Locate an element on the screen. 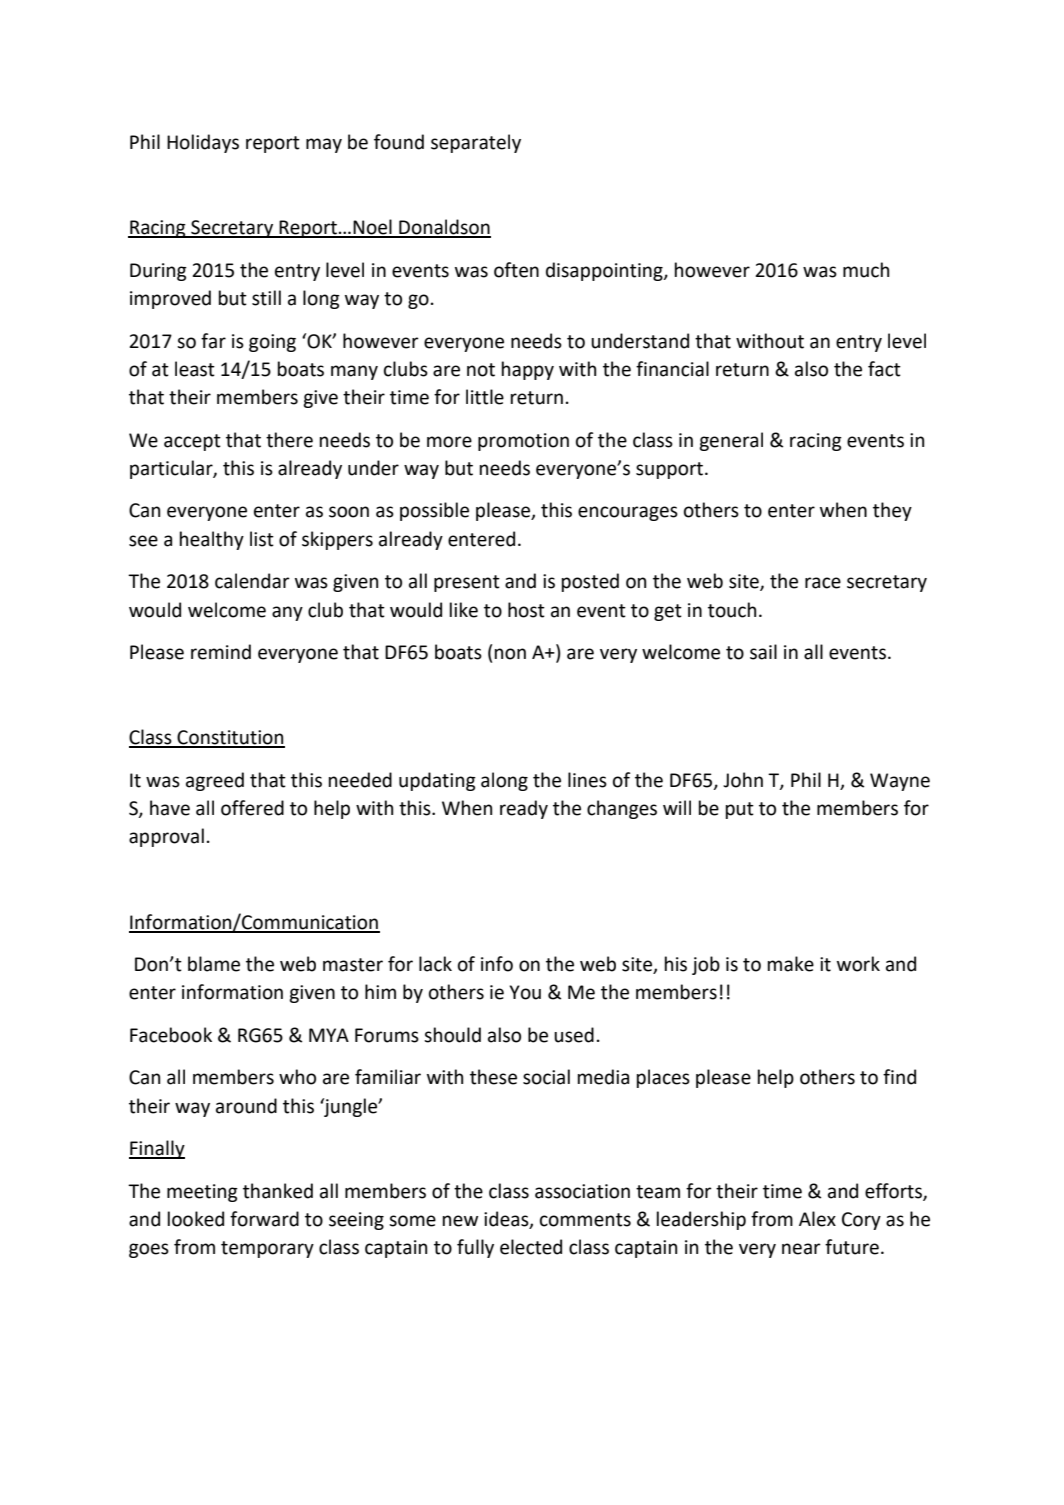 This screenshot has width=1064, height=1505. much is located at coordinates (866, 270).
